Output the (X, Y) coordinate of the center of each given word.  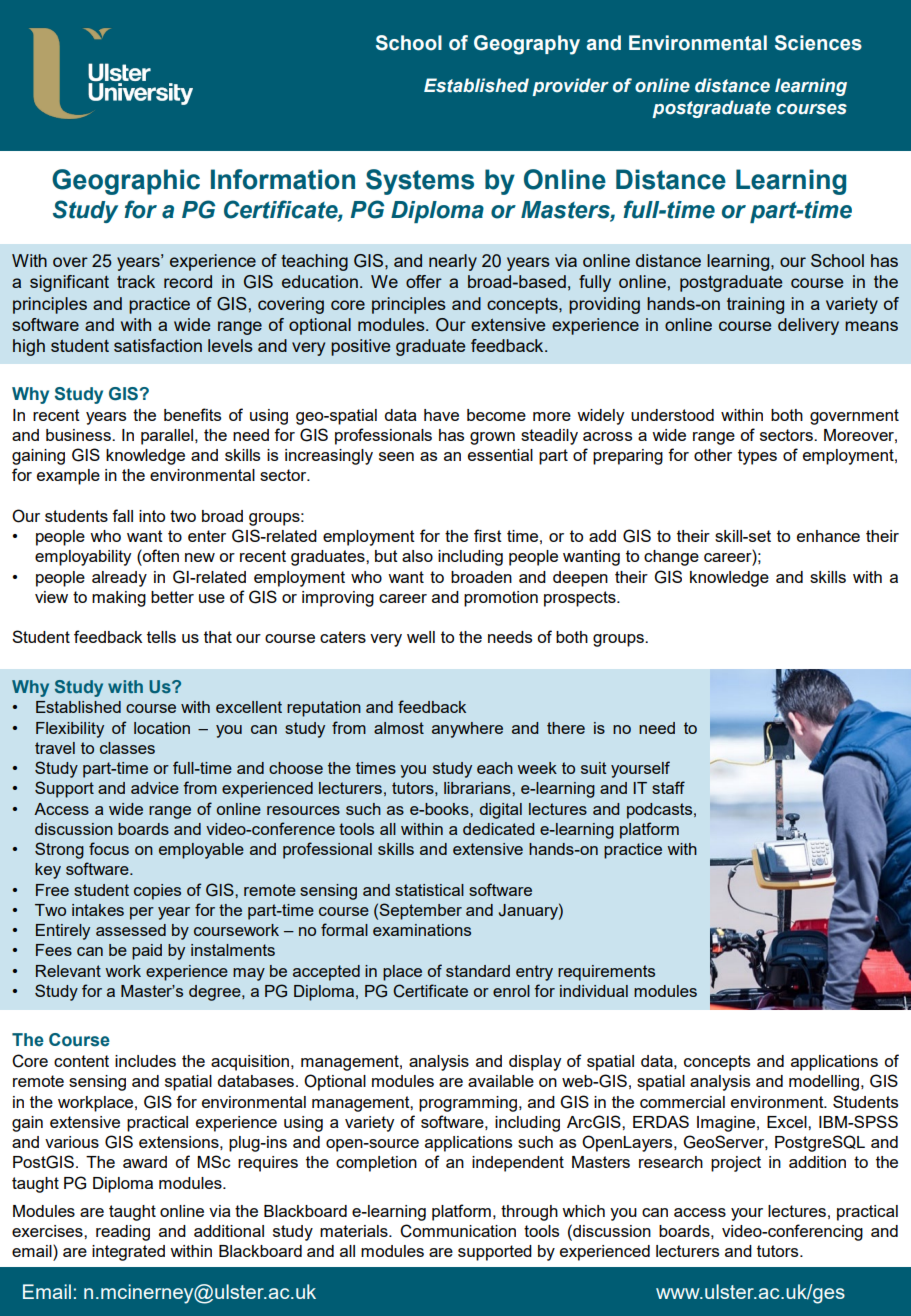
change (671, 558)
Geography (527, 45)
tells (161, 637)
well (421, 637)
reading (123, 1233)
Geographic (126, 182)
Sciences (818, 43)
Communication (458, 1231)
